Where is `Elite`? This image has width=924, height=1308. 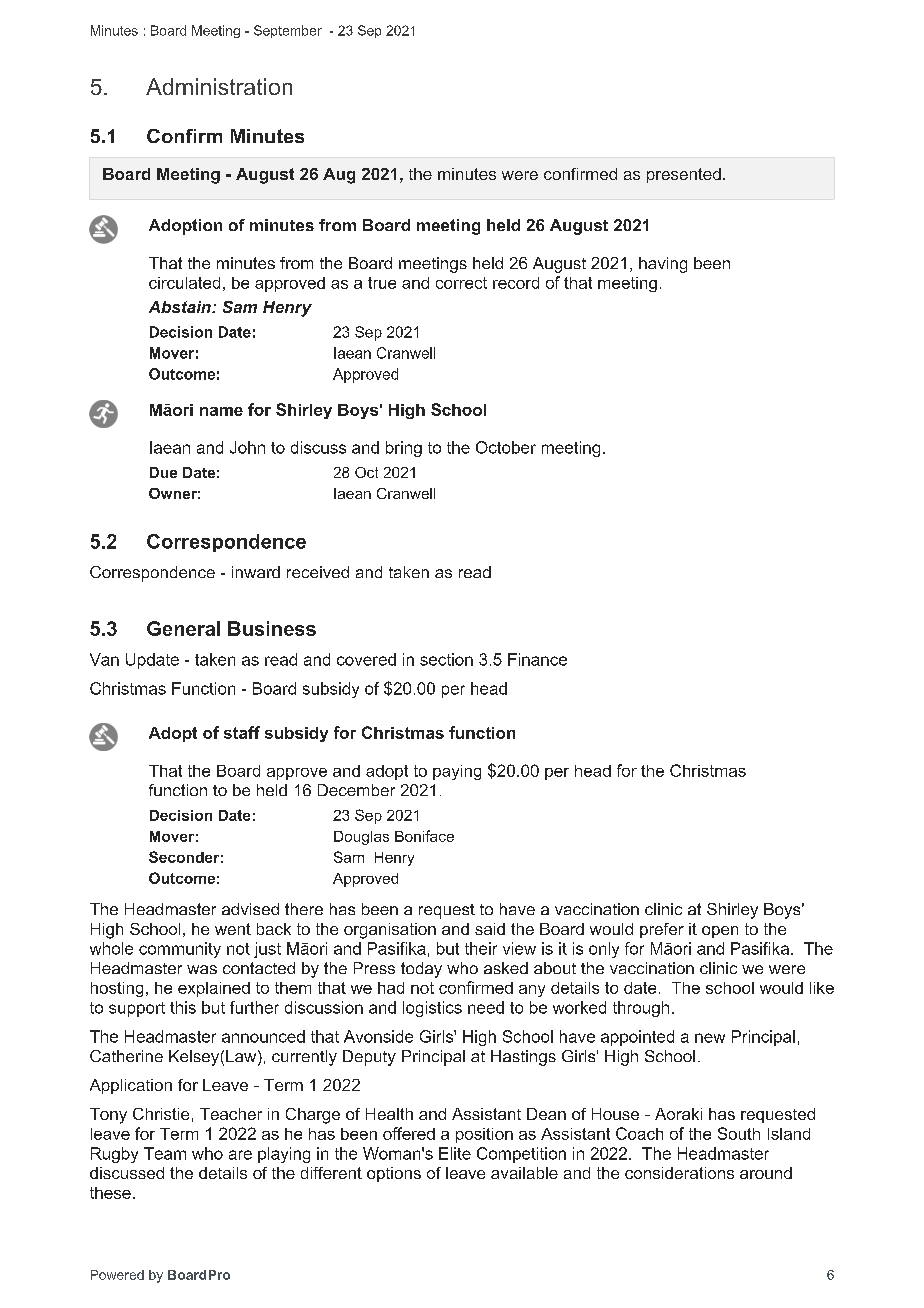
Elite is located at coordinates (455, 1153).
